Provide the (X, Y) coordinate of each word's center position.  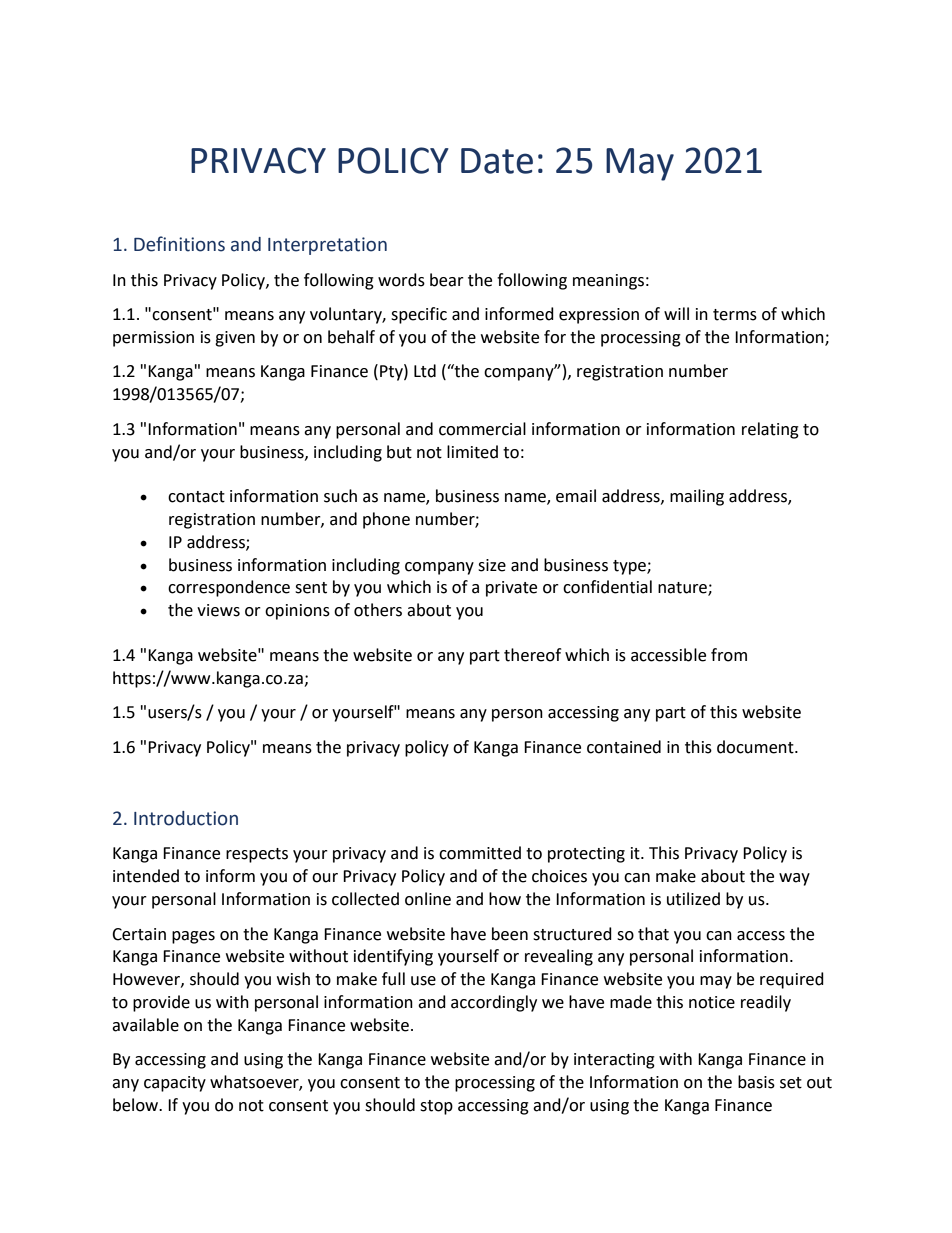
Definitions (179, 244)
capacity (175, 1084)
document (756, 747)
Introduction (186, 818)
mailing (697, 497)
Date (497, 161)
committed (480, 853)
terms (735, 315)
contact (196, 497)
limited (472, 452)
